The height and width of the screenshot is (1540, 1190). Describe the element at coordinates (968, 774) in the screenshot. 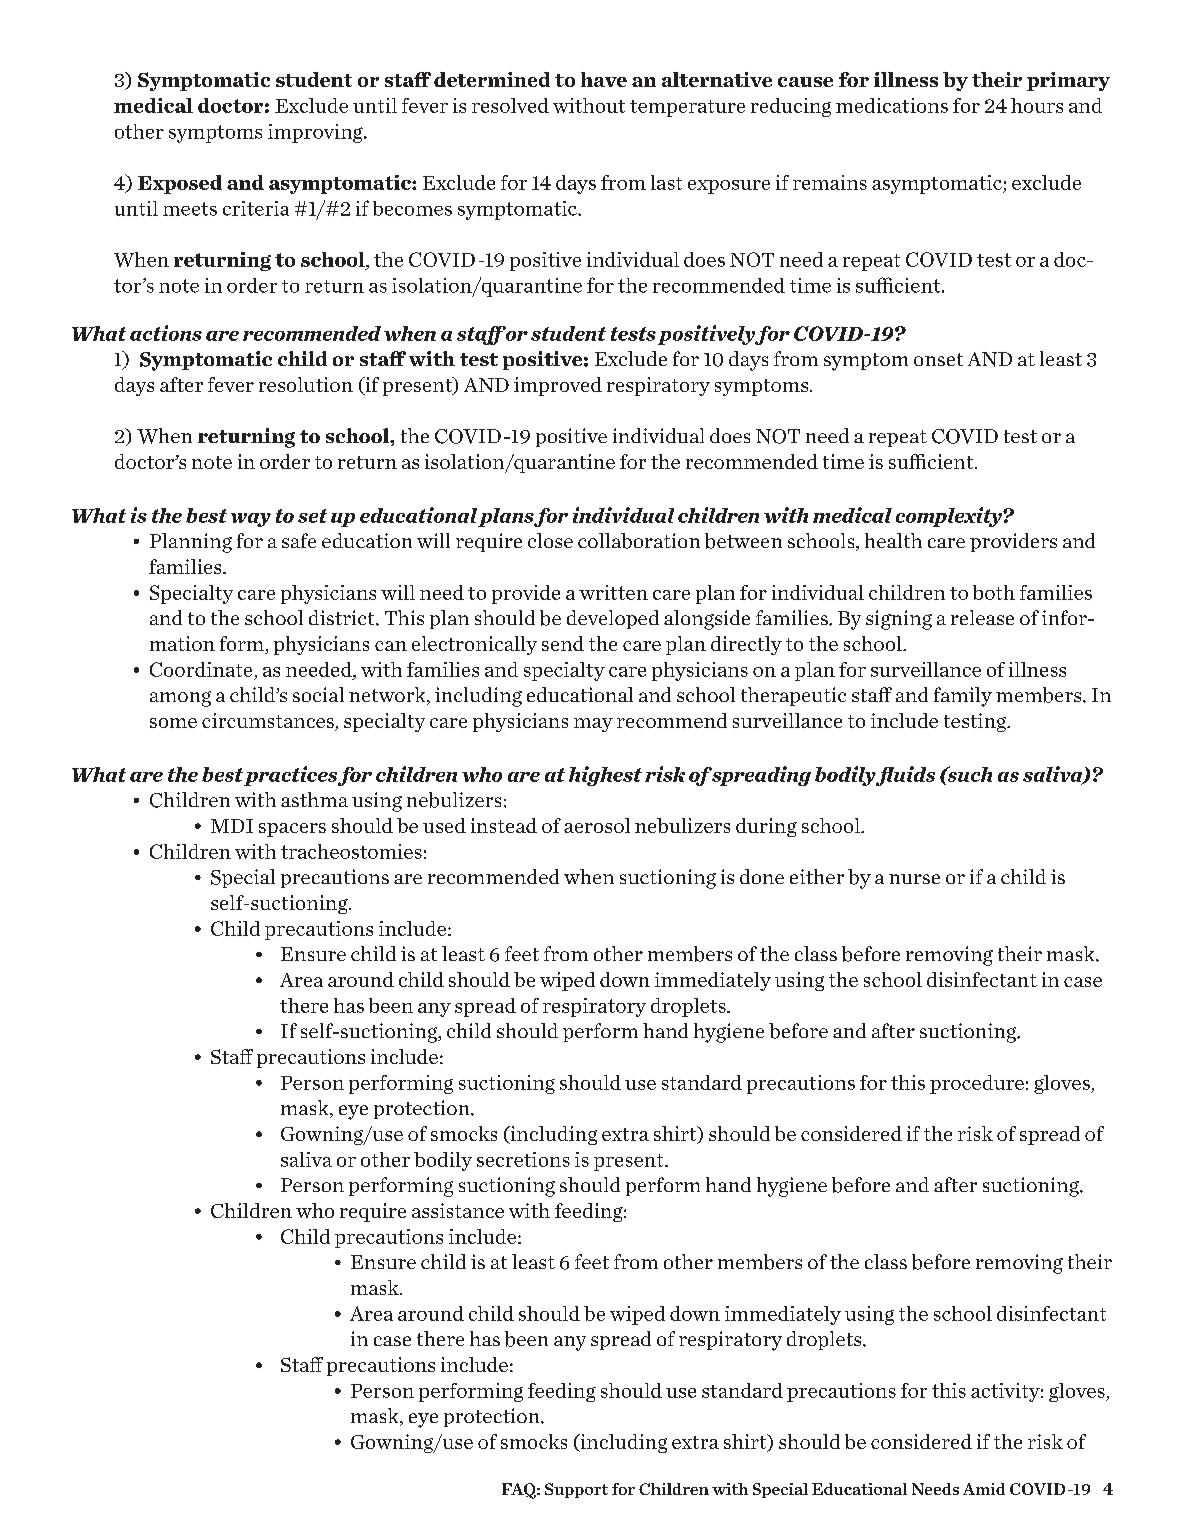

I see `such` at that location.
